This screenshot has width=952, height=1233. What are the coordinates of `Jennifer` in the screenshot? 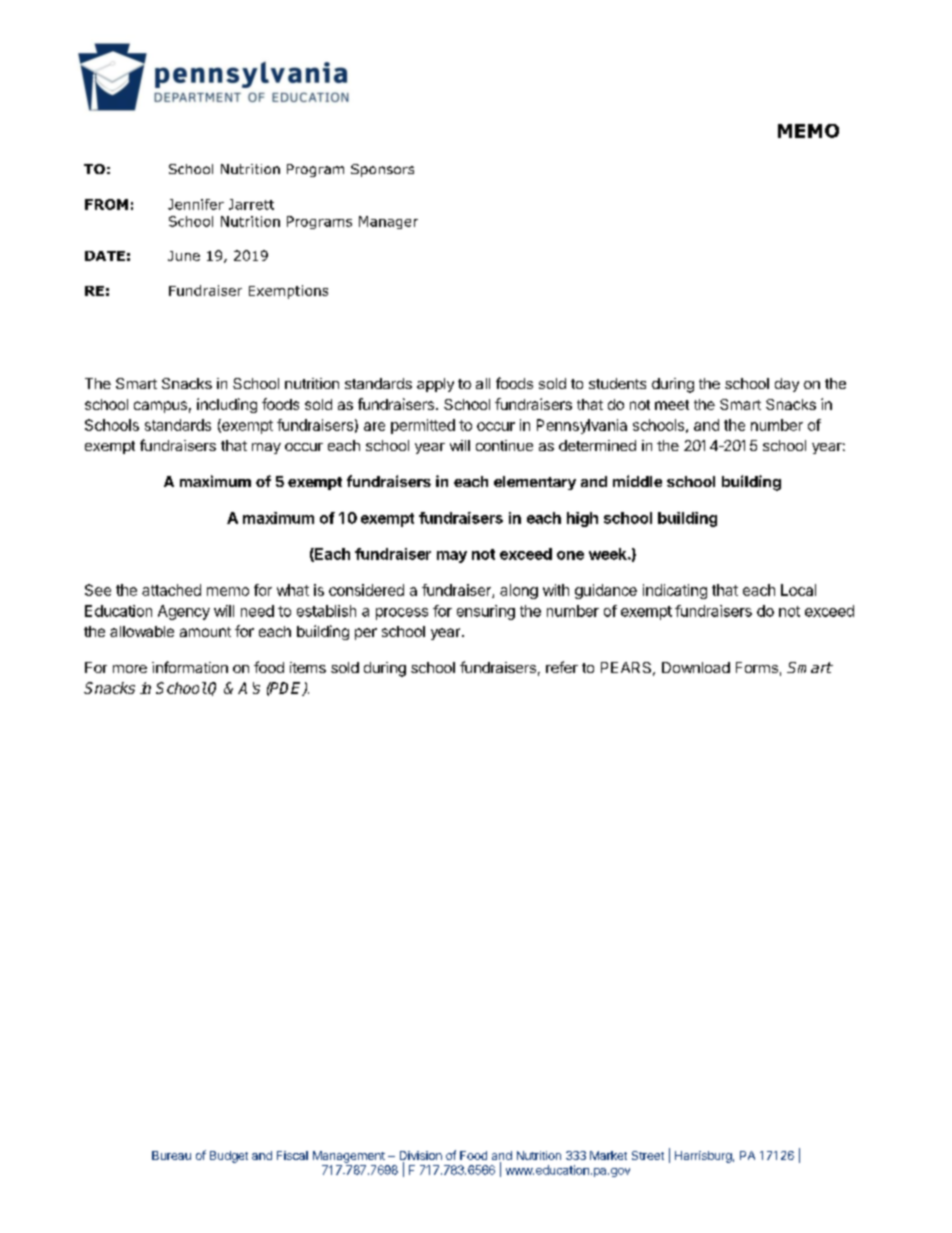 It's located at (196, 204).
